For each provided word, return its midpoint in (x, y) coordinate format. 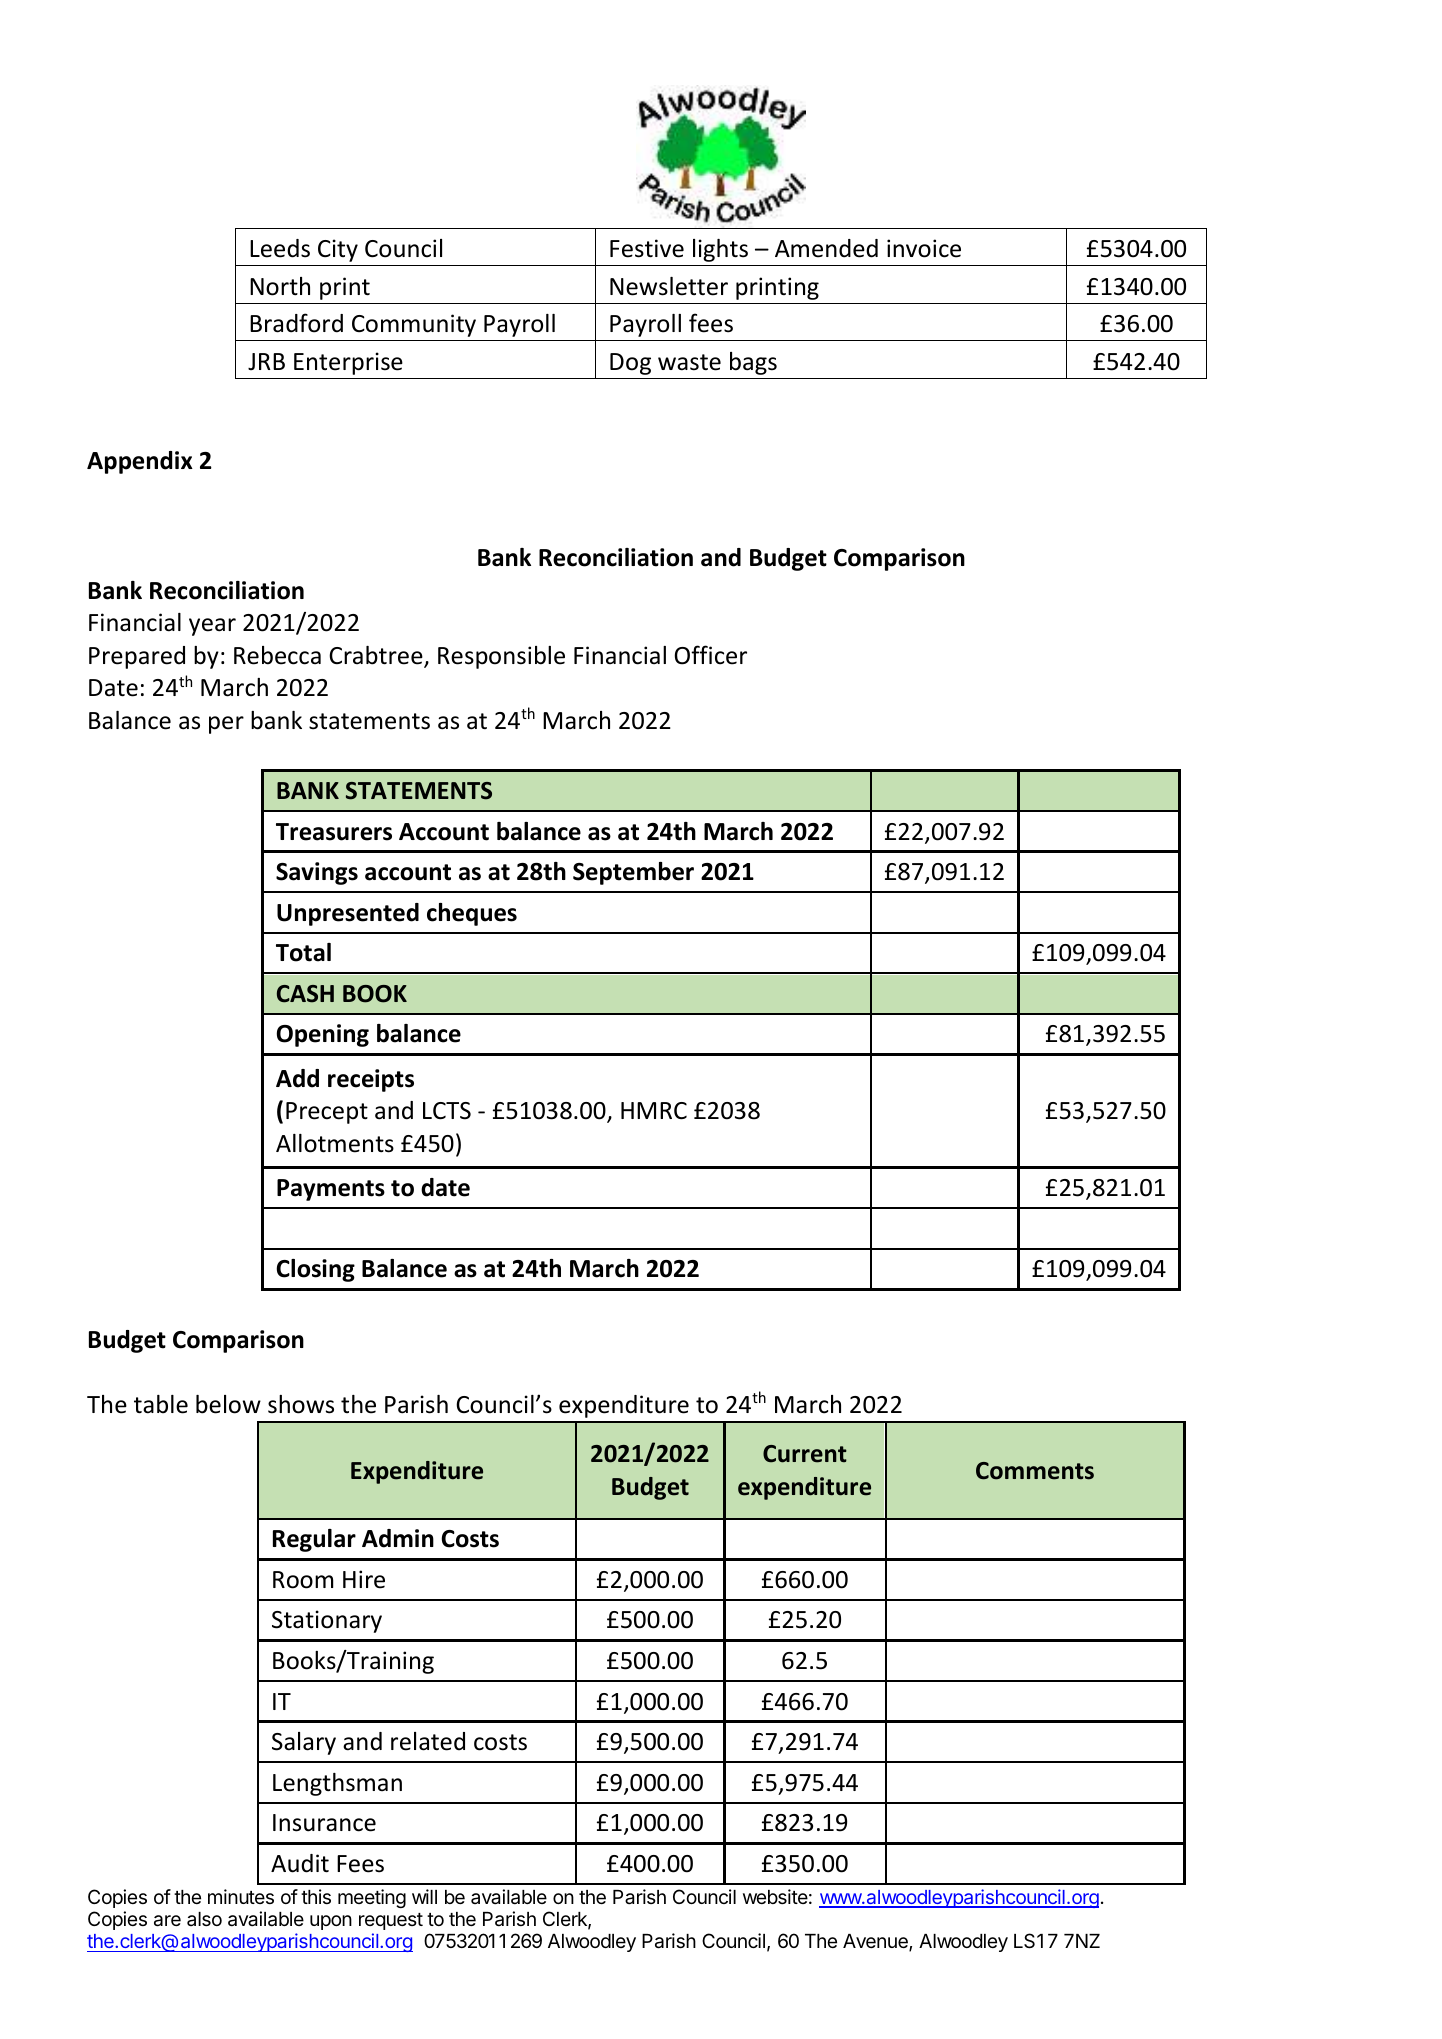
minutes (241, 1896)
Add (297, 1078)
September (633, 873)
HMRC (654, 1111)
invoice (924, 248)
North (280, 286)
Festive (647, 248)
